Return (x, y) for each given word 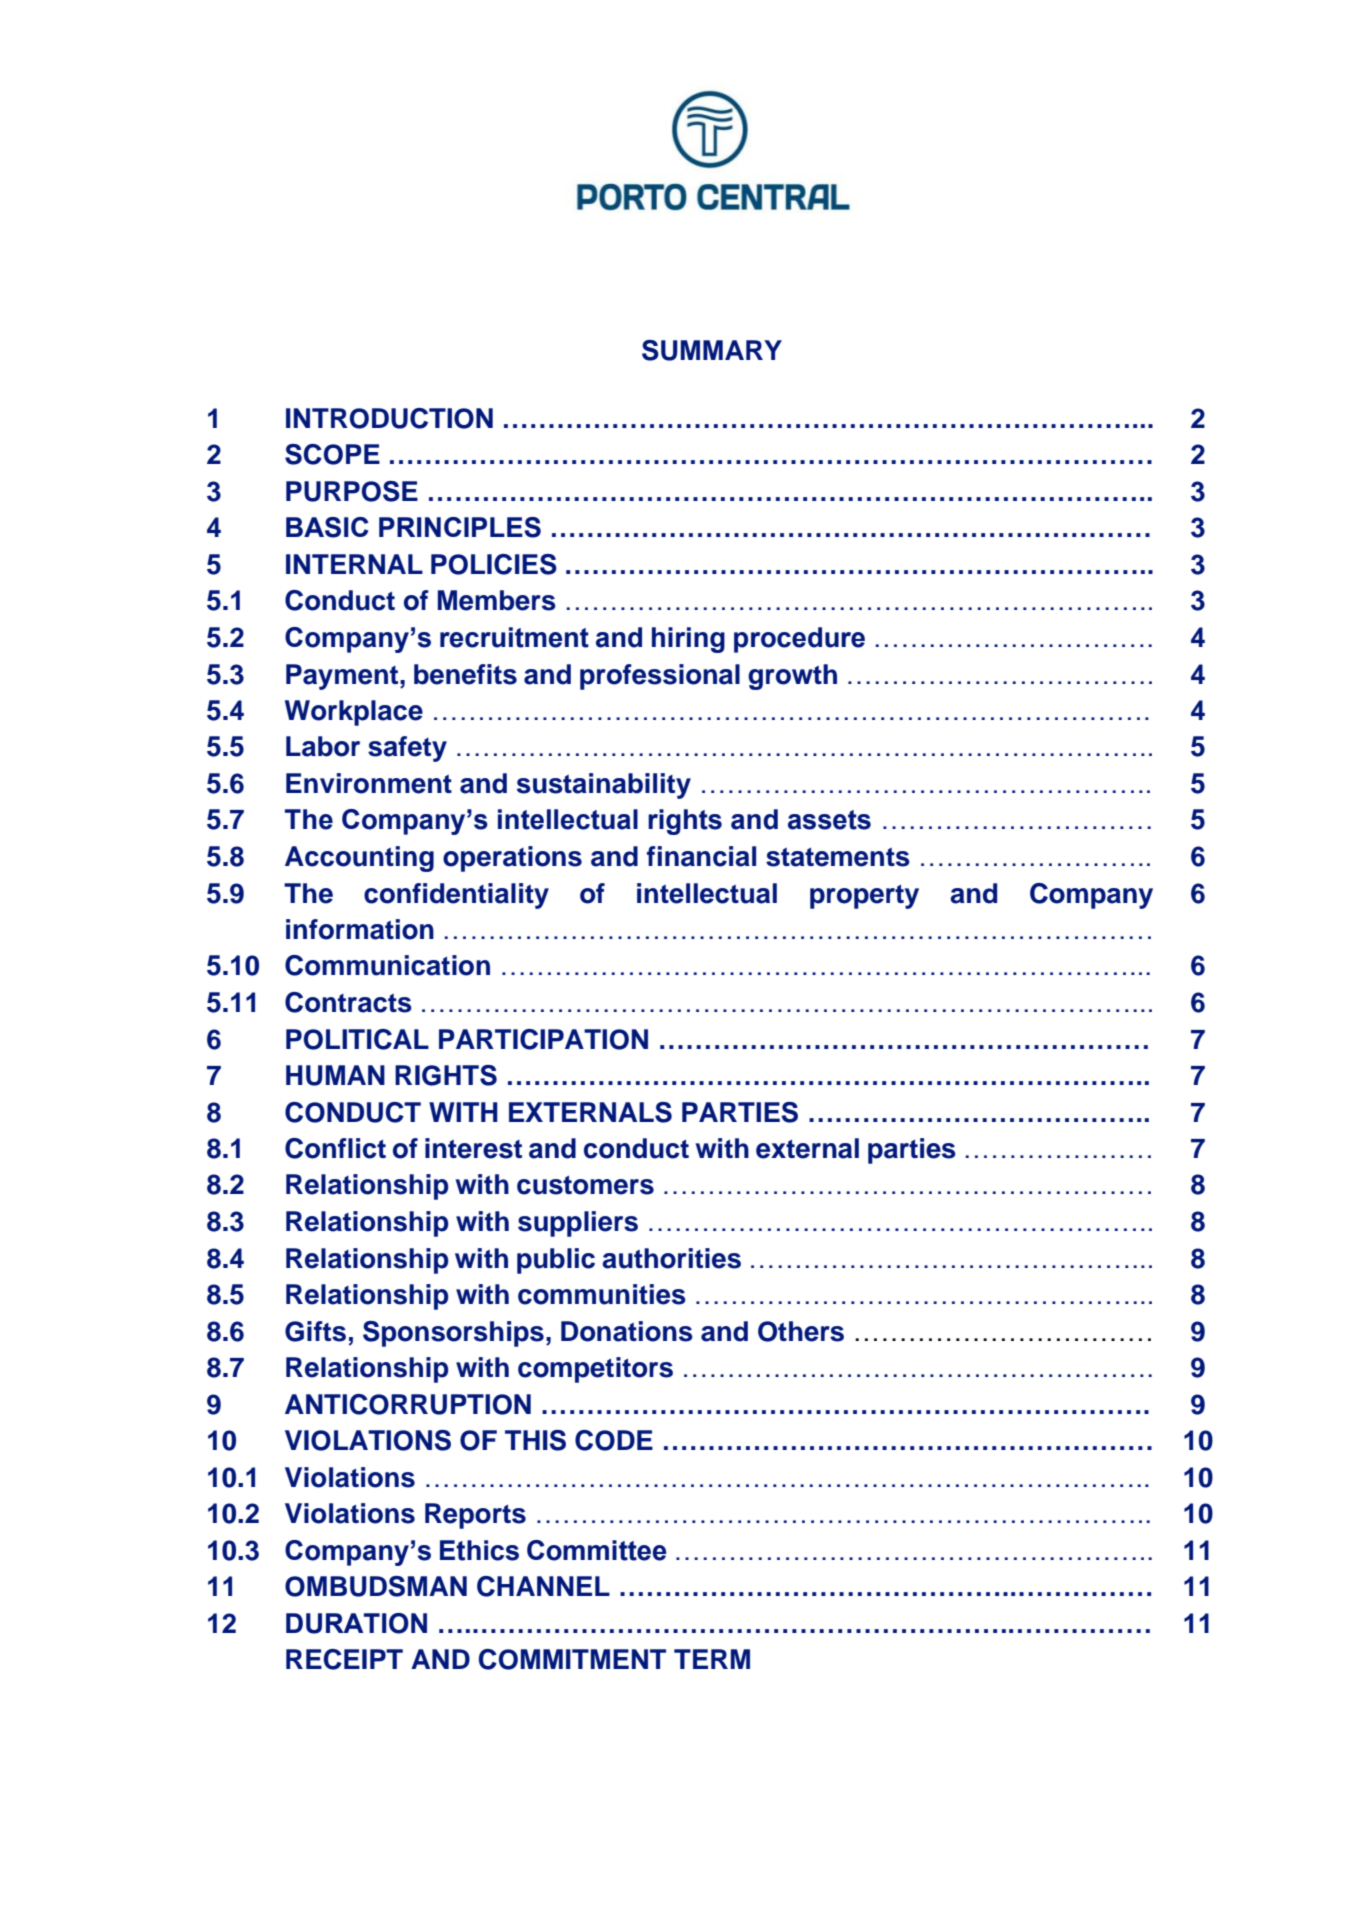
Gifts (315, 1331)
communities (602, 1294)
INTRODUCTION (389, 418)
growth (792, 677)
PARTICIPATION (543, 1039)
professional (660, 677)
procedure (799, 640)
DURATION (356, 1623)
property (864, 897)
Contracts (348, 1002)
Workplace (354, 713)
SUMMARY (712, 350)
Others (801, 1331)
